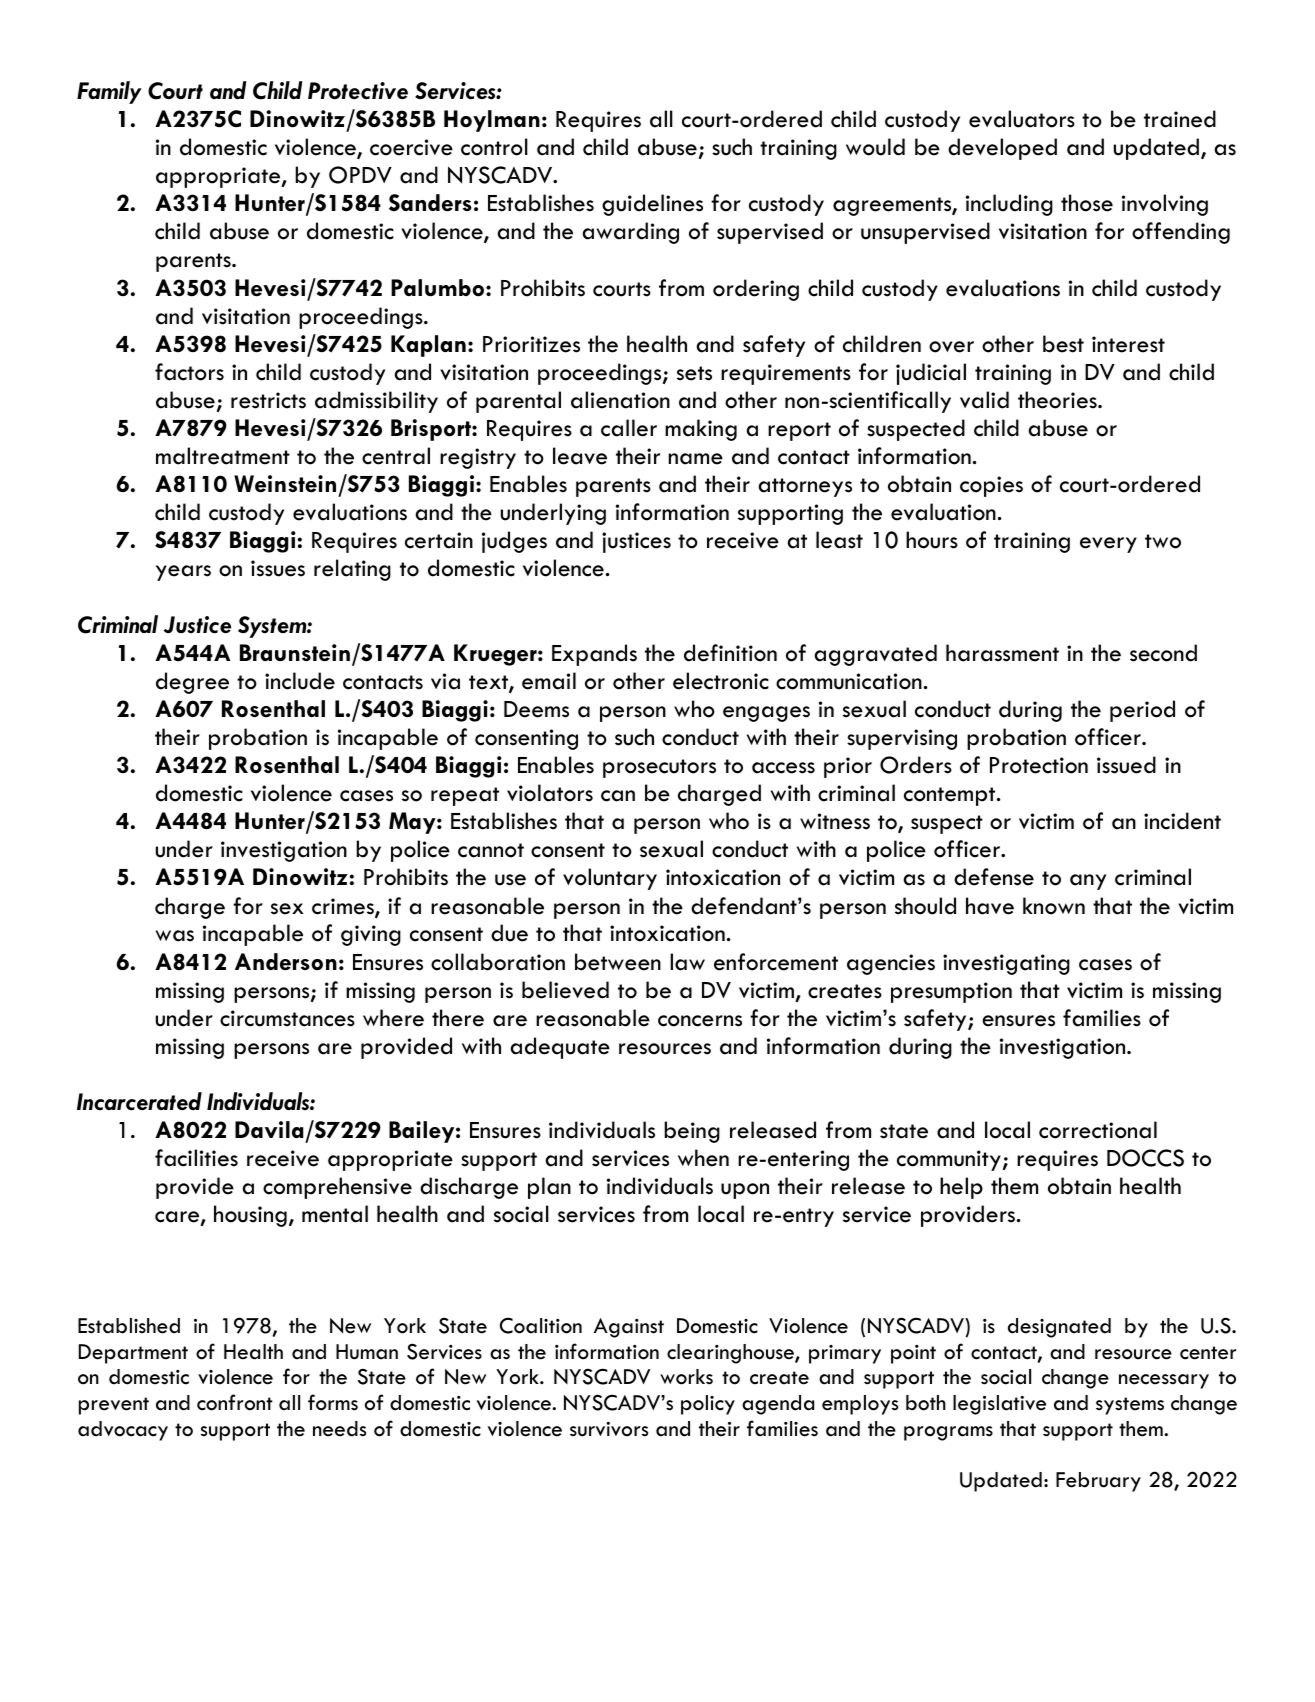 This page has height=1702, width=1315. What do you see at coordinates (652, 205) in the page?
I see `guidelines` at bounding box center [652, 205].
